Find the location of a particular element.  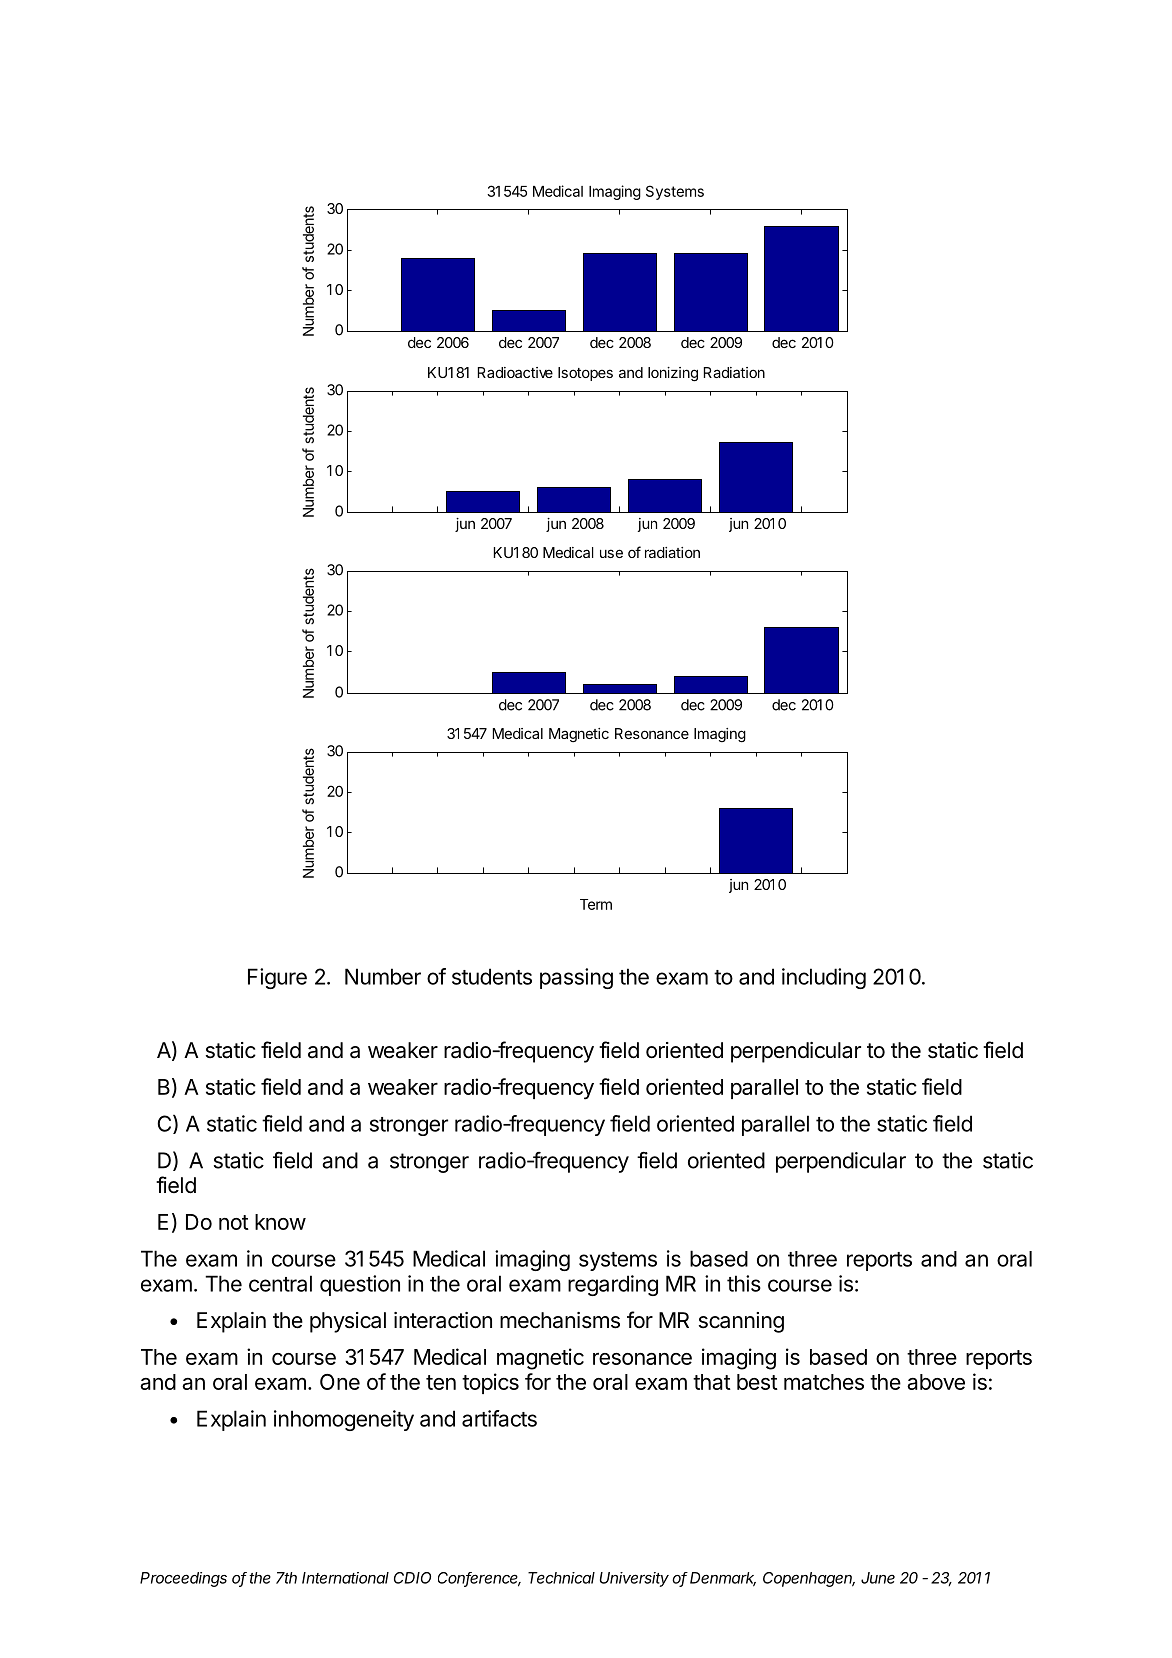

this is located at coordinates (744, 1283).
